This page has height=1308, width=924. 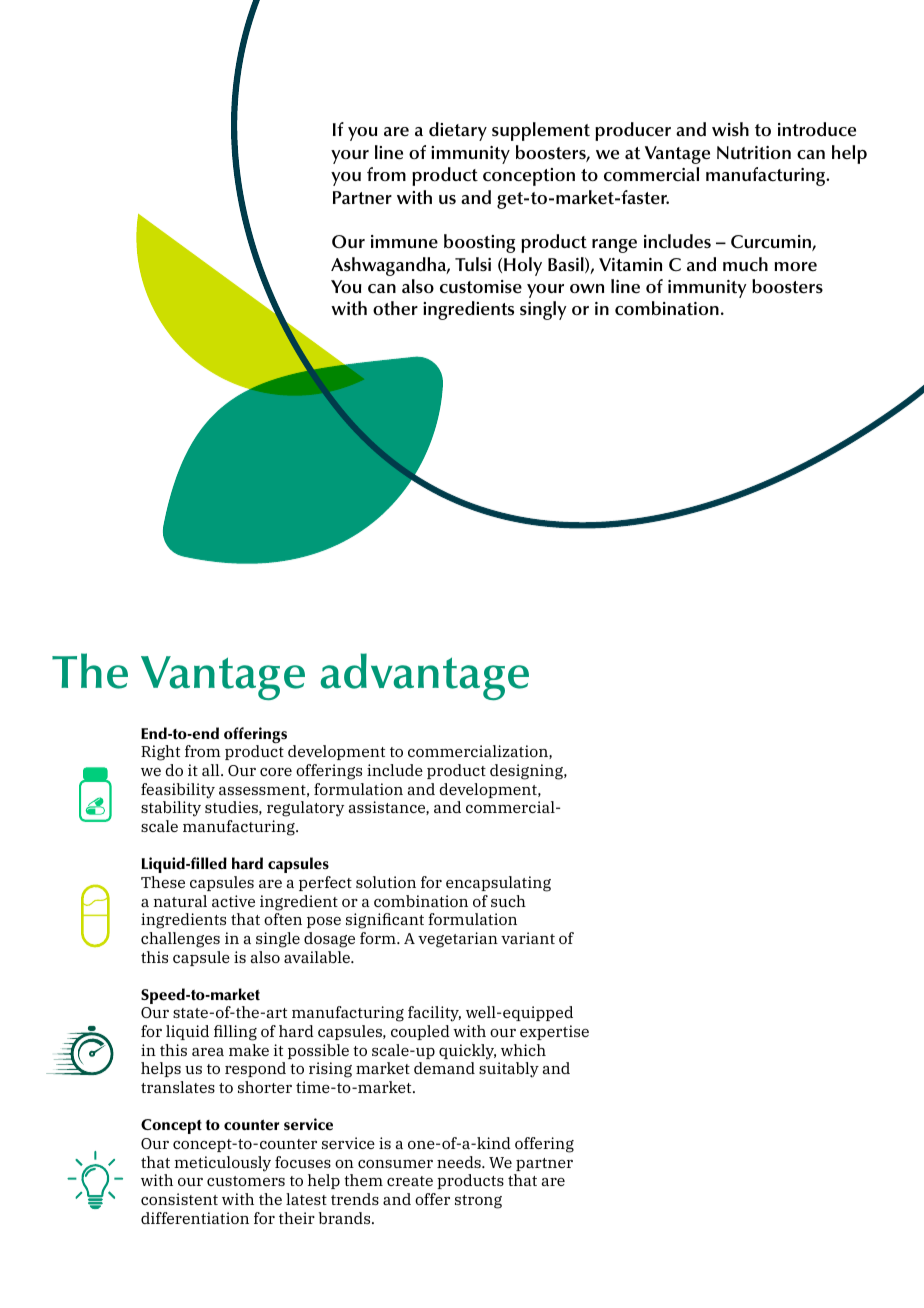 I want to click on strong, so click(x=478, y=1202).
